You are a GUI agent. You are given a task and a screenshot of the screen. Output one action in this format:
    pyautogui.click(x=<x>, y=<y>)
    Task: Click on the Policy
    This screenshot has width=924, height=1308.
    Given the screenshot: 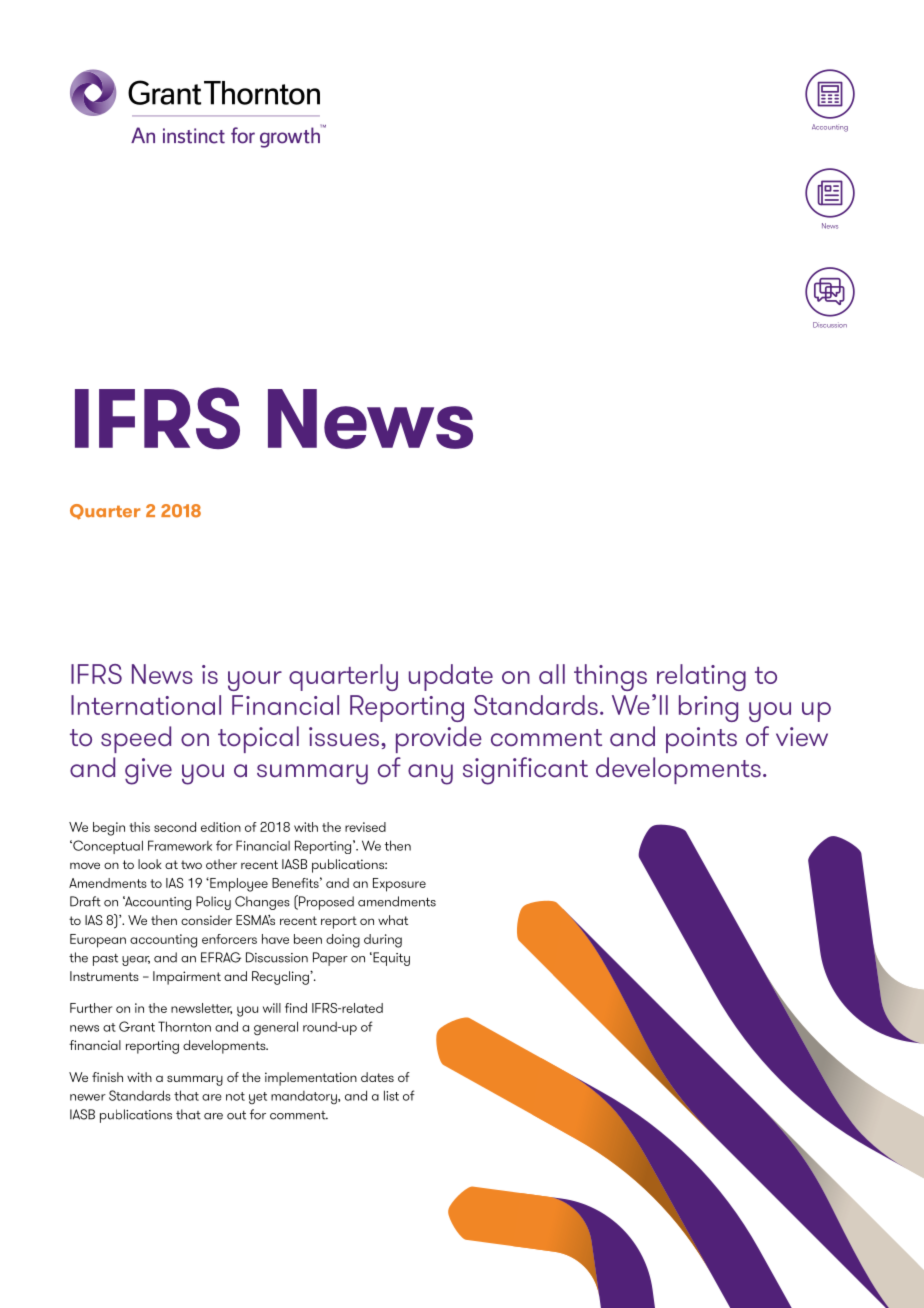 What is the action you would take?
    pyautogui.click(x=213, y=903)
